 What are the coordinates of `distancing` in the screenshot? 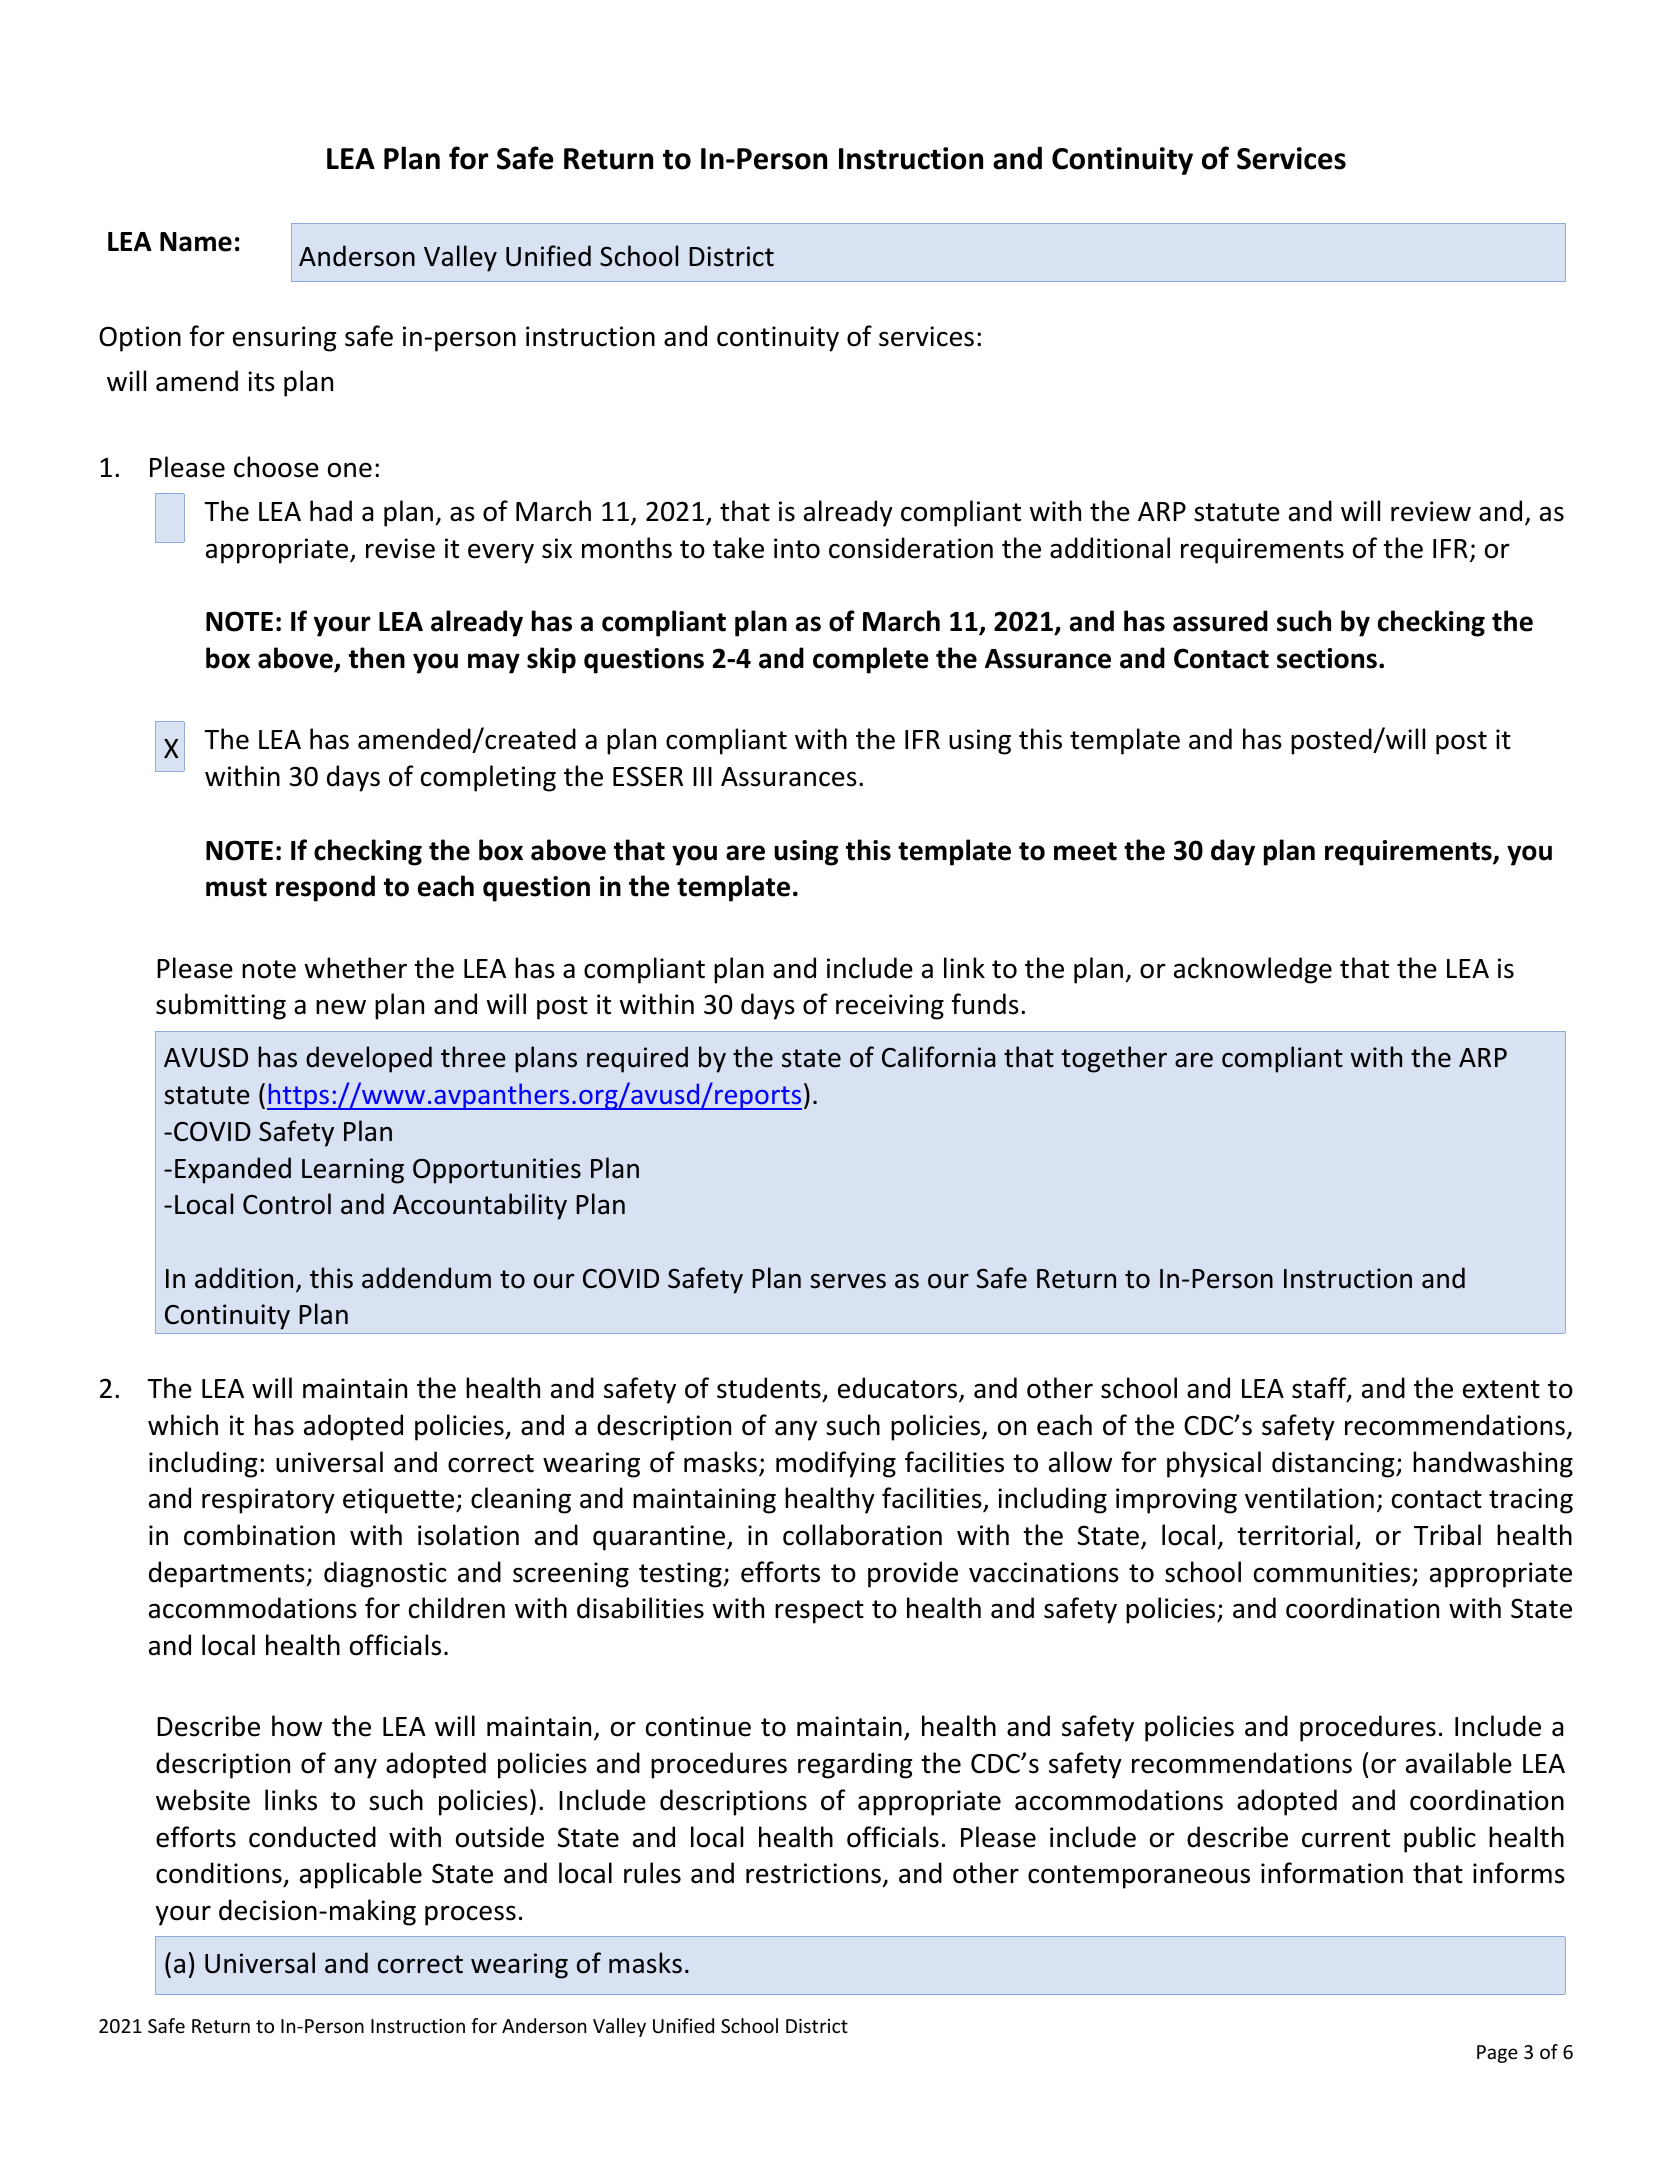 It's located at (1334, 1464).
